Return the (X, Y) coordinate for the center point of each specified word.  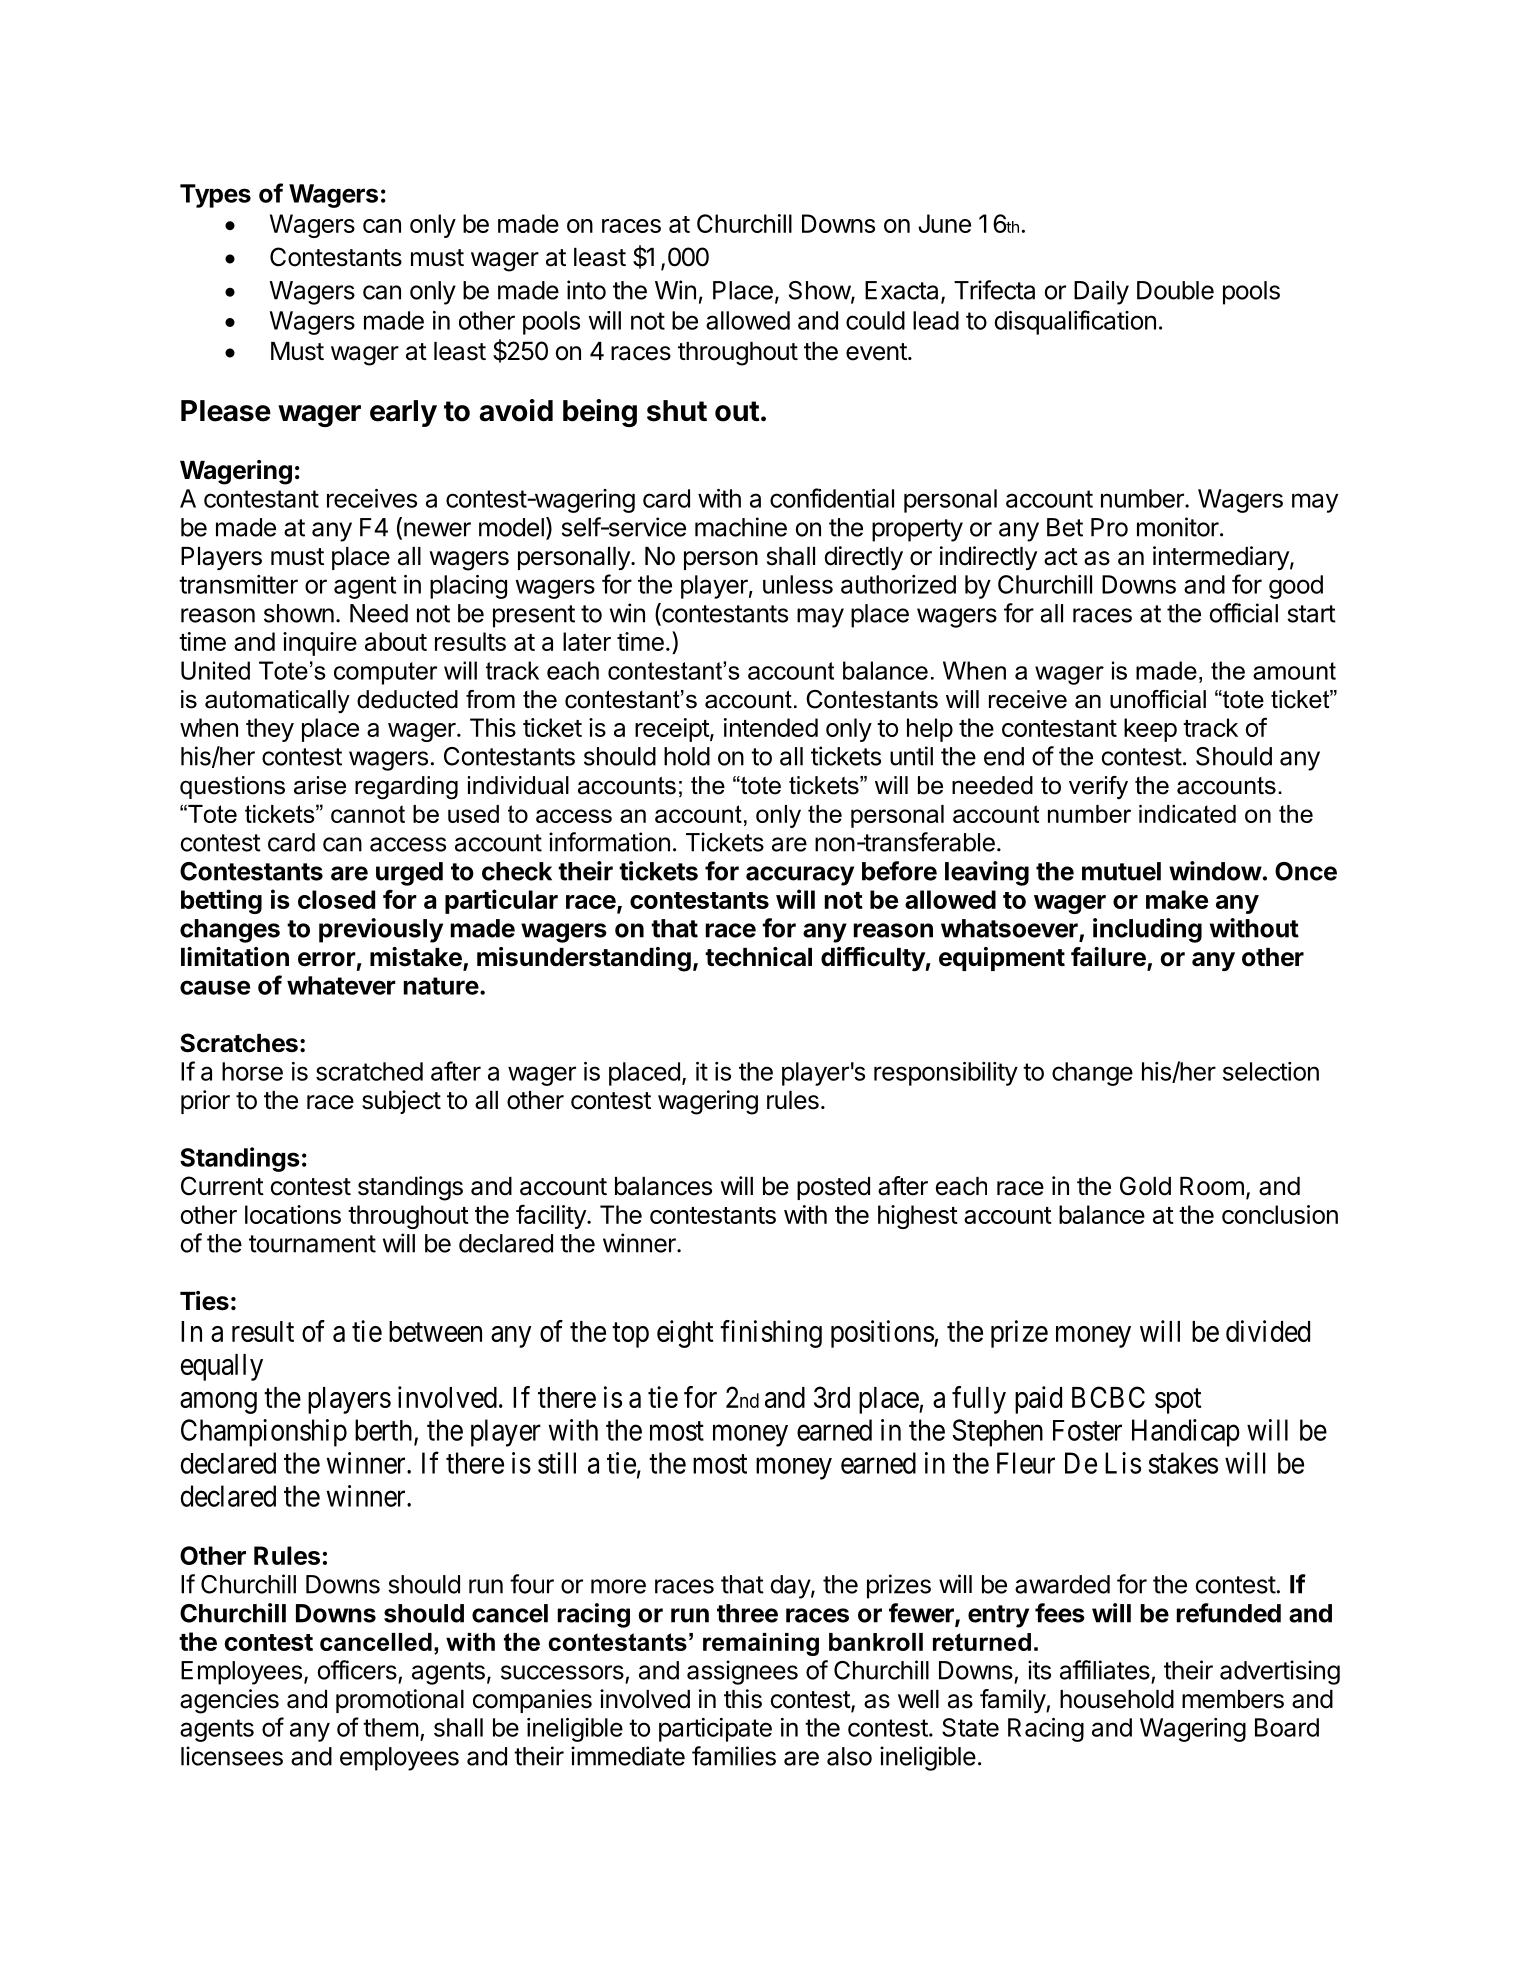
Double (1175, 290)
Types (215, 196)
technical (758, 957)
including (1147, 930)
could (875, 320)
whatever (341, 985)
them (391, 1727)
